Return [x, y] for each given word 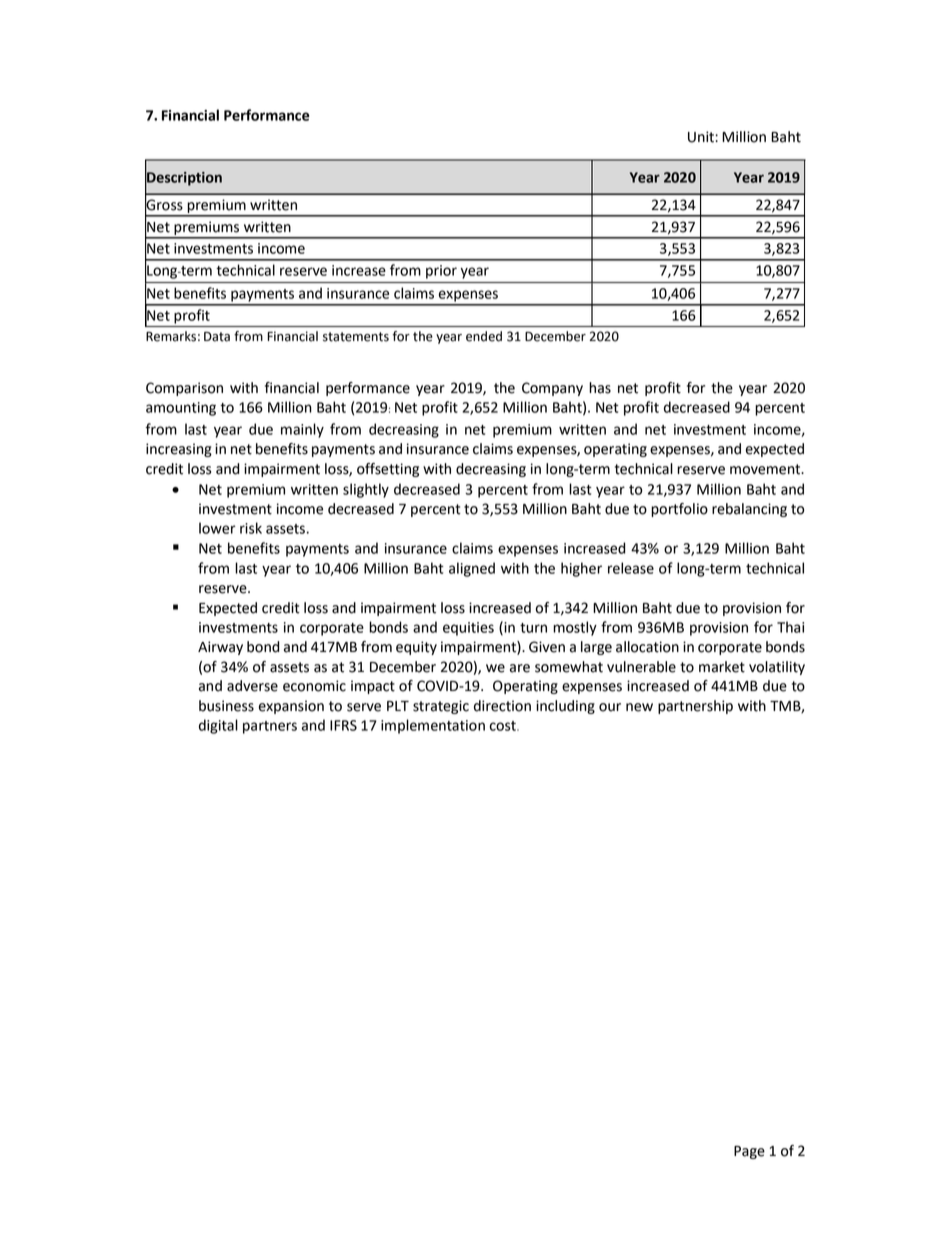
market [722, 667]
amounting [181, 409]
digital [218, 726]
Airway [220, 648]
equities [468, 629]
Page [749, 1152]
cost [504, 726]
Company [552, 389]
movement [766, 469]
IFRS [343, 725]
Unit [702, 137]
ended [484, 336]
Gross [164, 204]
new [639, 707]
